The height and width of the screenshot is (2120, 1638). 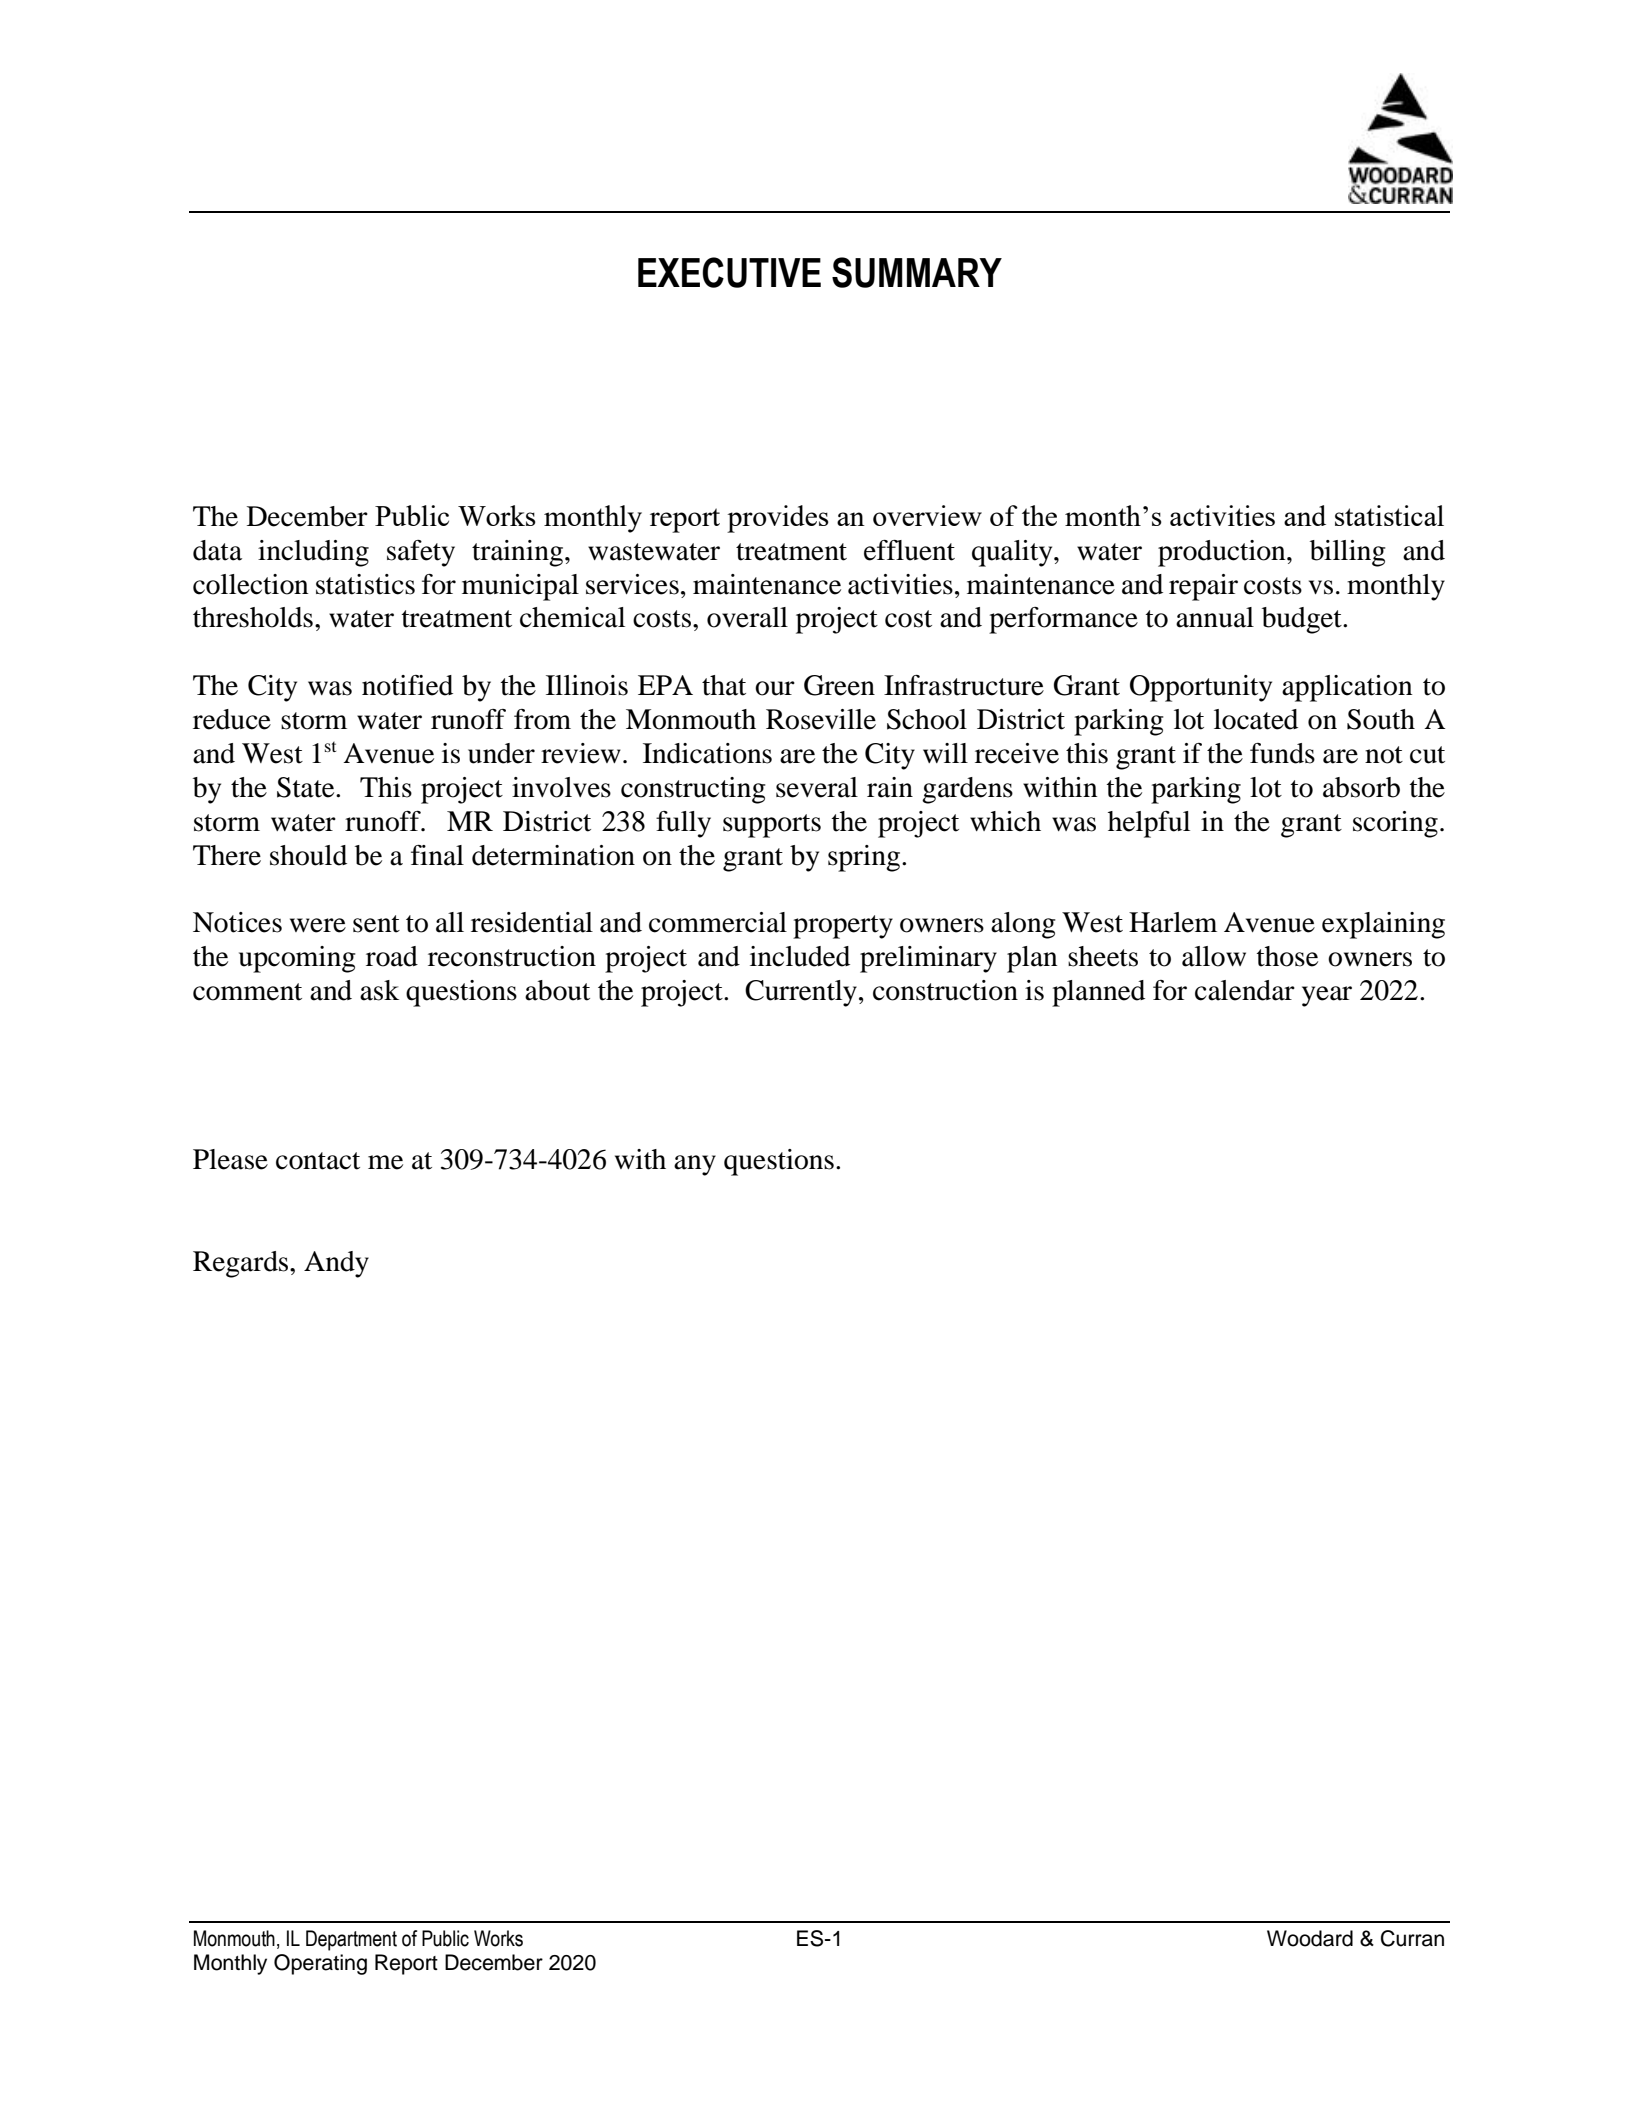 What do you see at coordinates (1310, 1938) in the screenshot?
I see `Woodard` at bounding box center [1310, 1938].
